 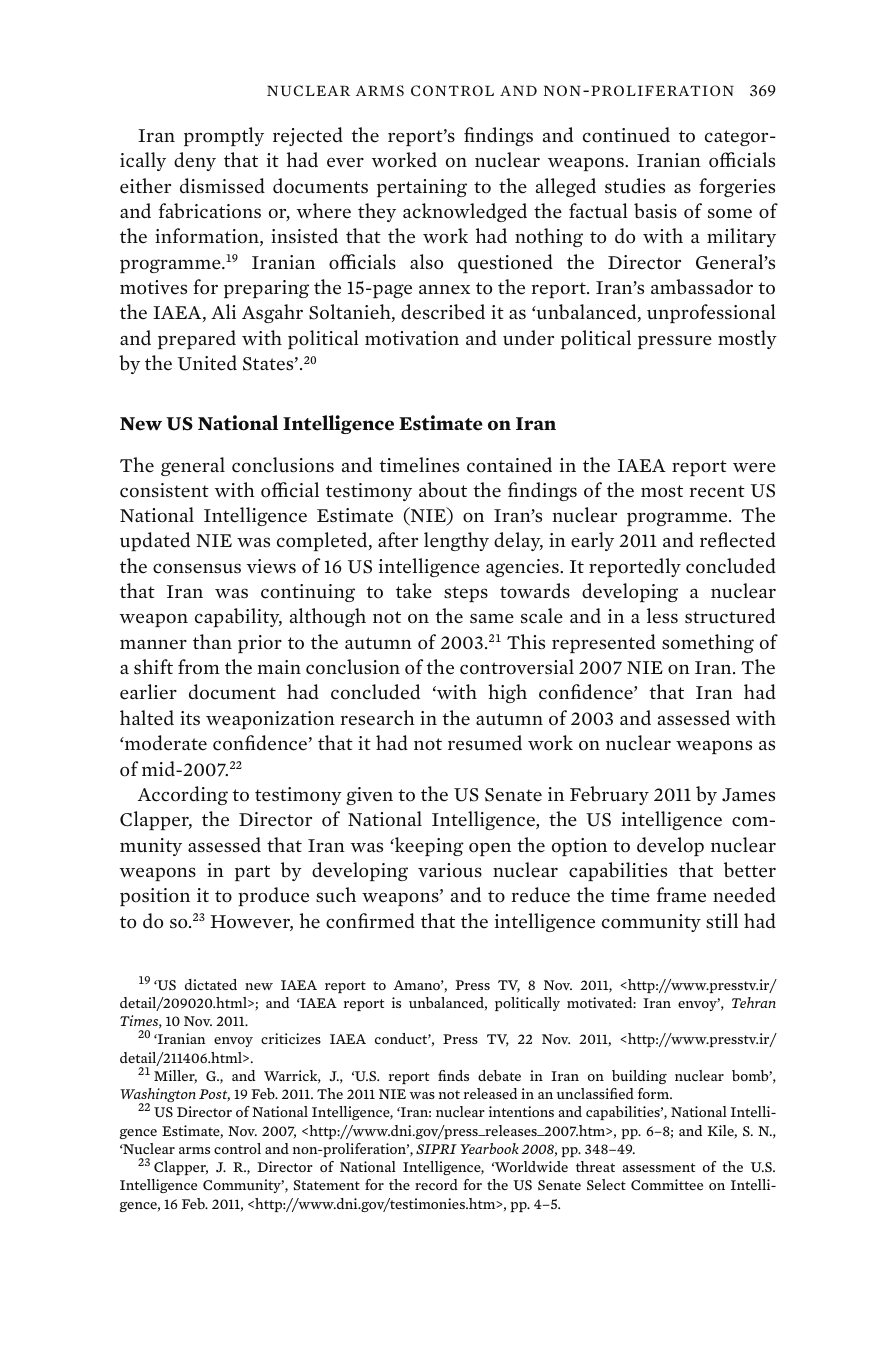 What do you see at coordinates (748, 795) in the page?
I see `James` at bounding box center [748, 795].
